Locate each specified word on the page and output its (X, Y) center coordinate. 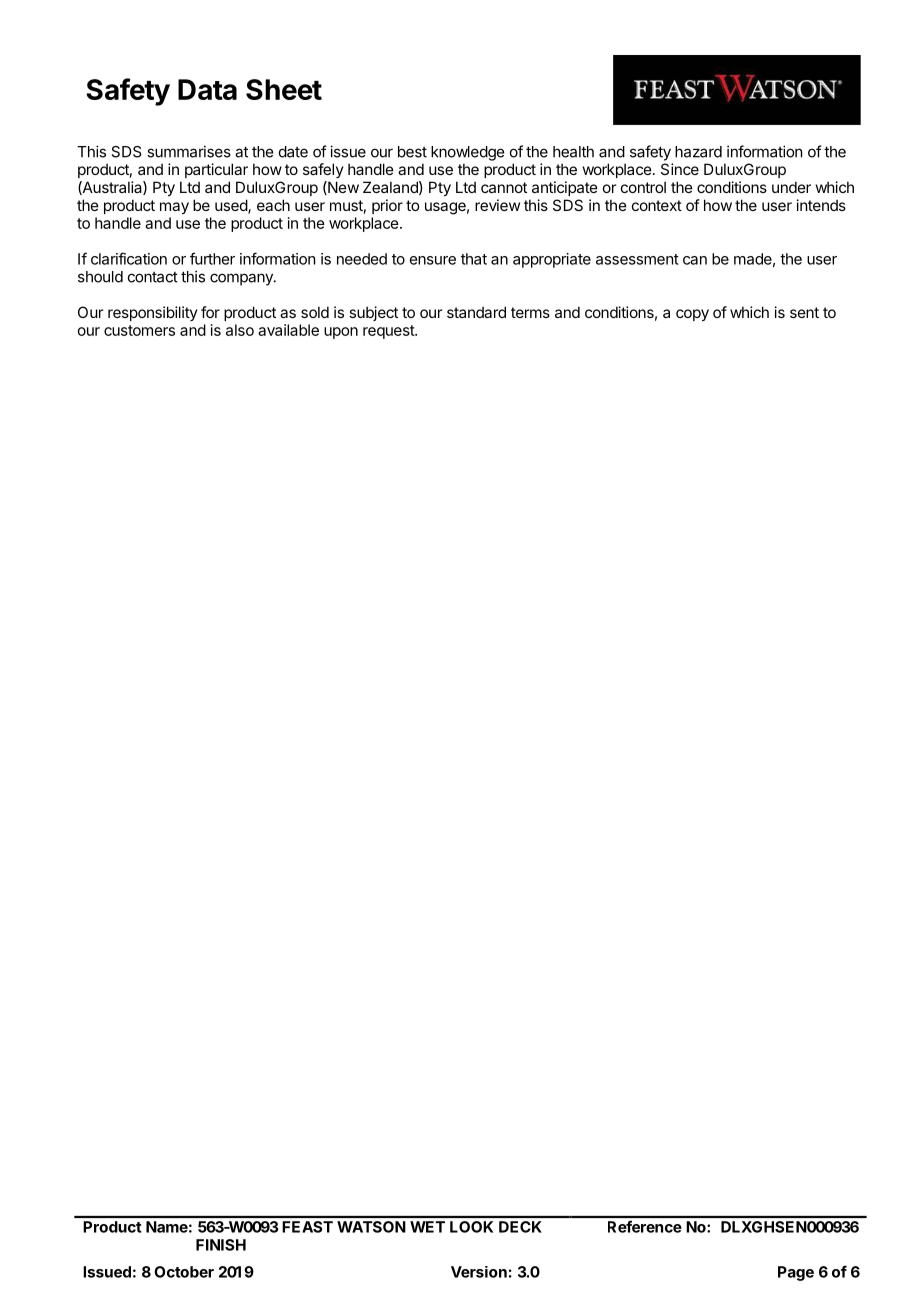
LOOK (471, 1227)
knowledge (467, 153)
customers (139, 330)
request (389, 332)
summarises (189, 151)
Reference (645, 1226)
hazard (698, 152)
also (240, 330)
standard (476, 312)
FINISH (221, 1245)
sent (804, 312)
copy (692, 315)
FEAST (308, 1227)
